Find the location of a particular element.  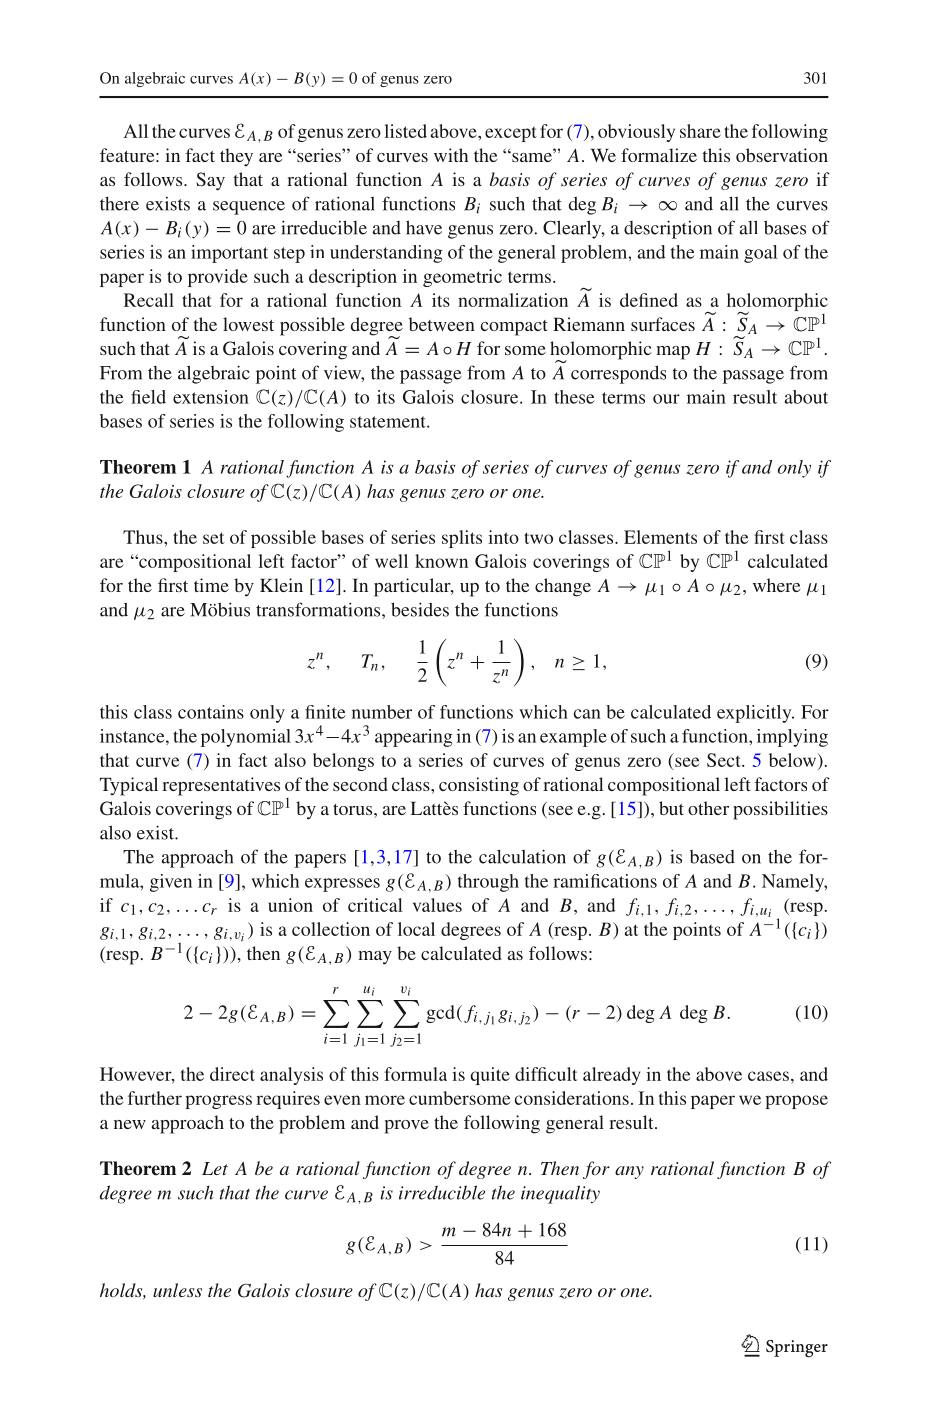

inequality is located at coordinates (560, 1194).
